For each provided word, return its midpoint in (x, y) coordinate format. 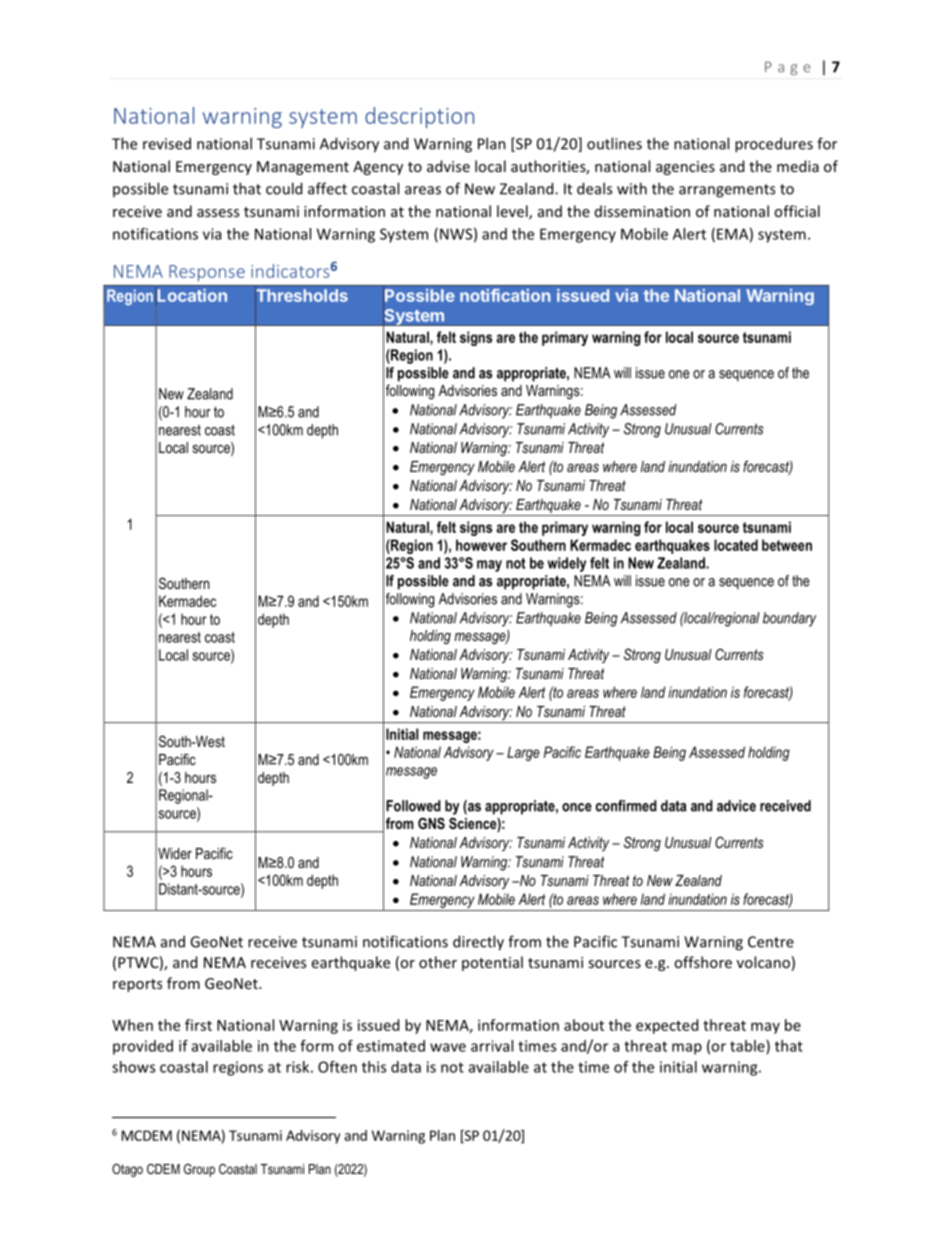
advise (448, 166)
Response (207, 273)
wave (448, 1047)
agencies (685, 168)
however (481, 545)
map (687, 1049)
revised (167, 143)
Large (523, 753)
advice (736, 806)
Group (199, 1170)
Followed (413, 806)
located (736, 545)
